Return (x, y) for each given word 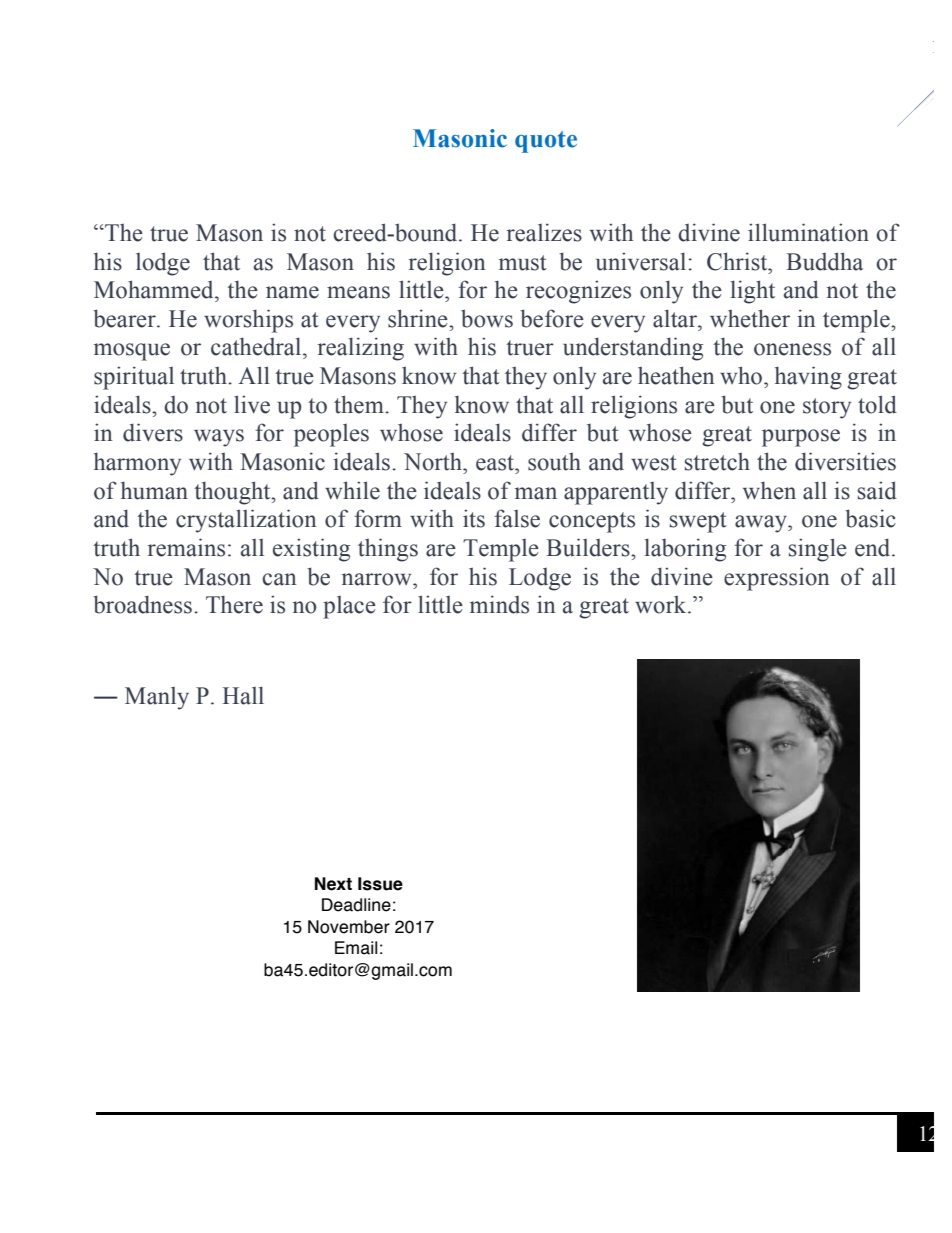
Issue (380, 884)
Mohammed (155, 289)
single (818, 550)
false (517, 518)
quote (546, 142)
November (349, 927)
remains (186, 547)
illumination (808, 232)
